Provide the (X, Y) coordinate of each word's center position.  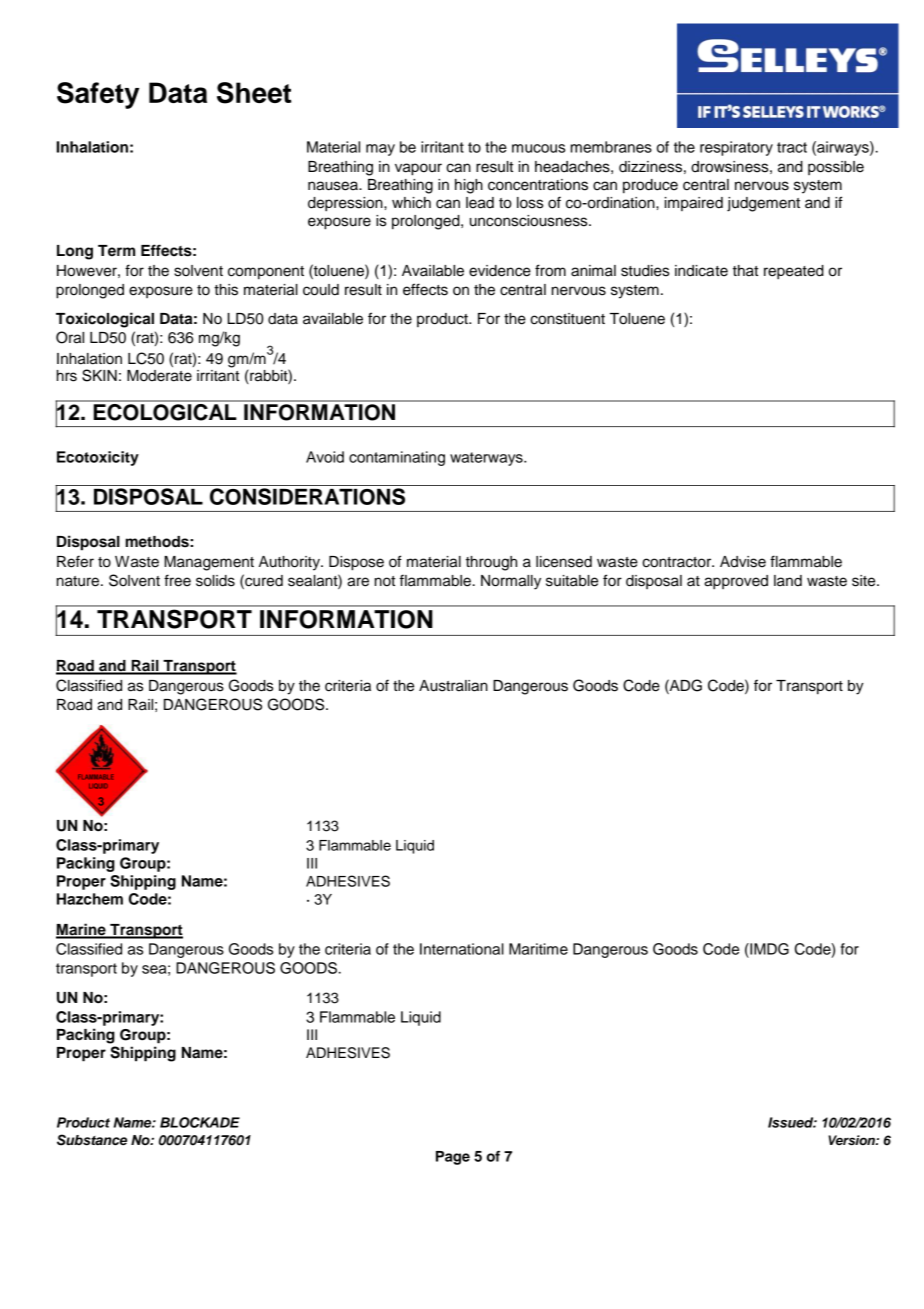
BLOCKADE (200, 1122)
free (177, 580)
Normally (511, 582)
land (788, 581)
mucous (538, 148)
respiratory (736, 148)
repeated (794, 272)
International (462, 949)
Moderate (159, 376)
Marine (82, 930)
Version (852, 1140)
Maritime (538, 949)
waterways (487, 459)
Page (453, 1158)
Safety (98, 95)
